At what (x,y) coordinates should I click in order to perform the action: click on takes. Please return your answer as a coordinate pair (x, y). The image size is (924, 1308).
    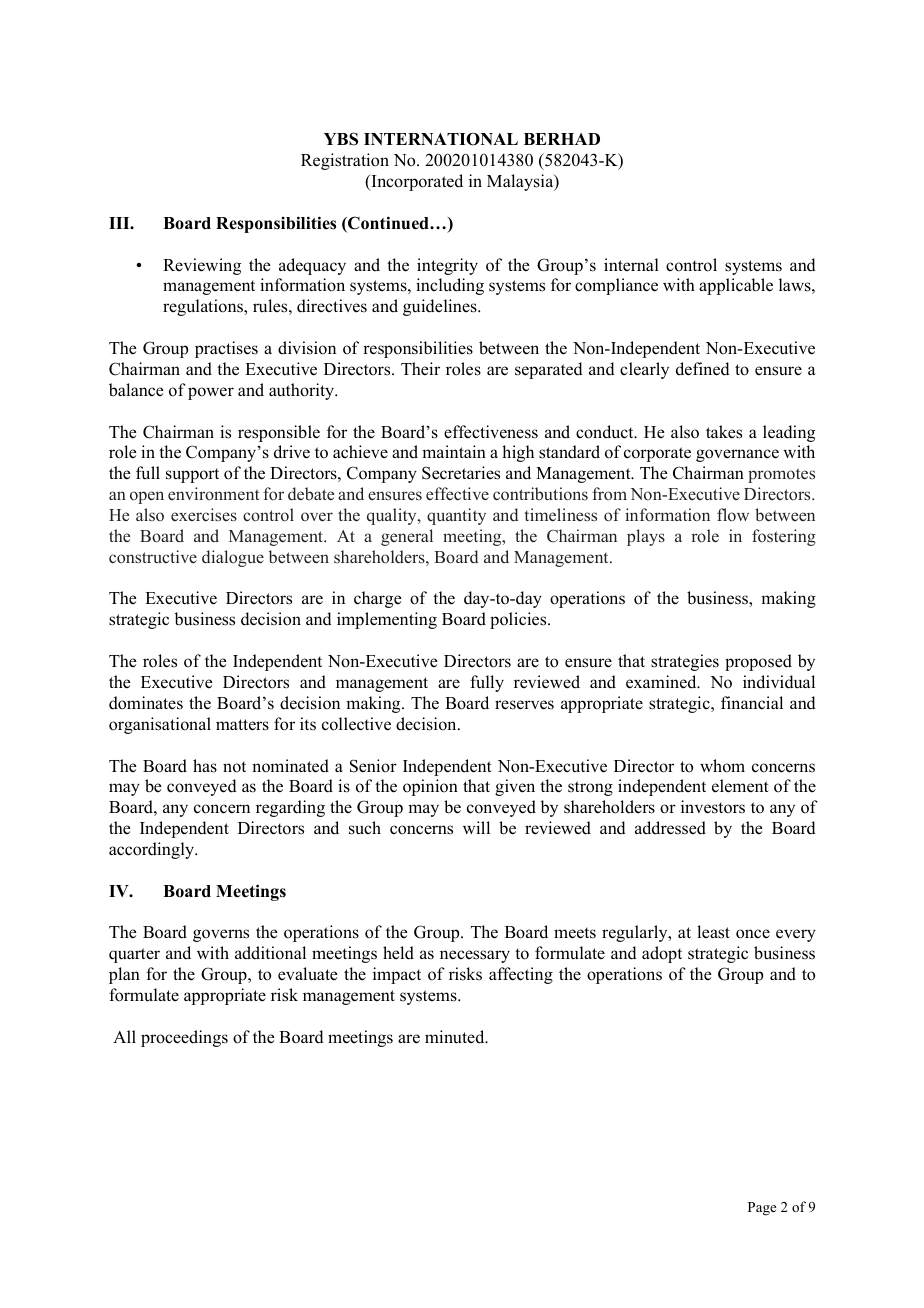
    Looking at the image, I should click on (724, 432).
